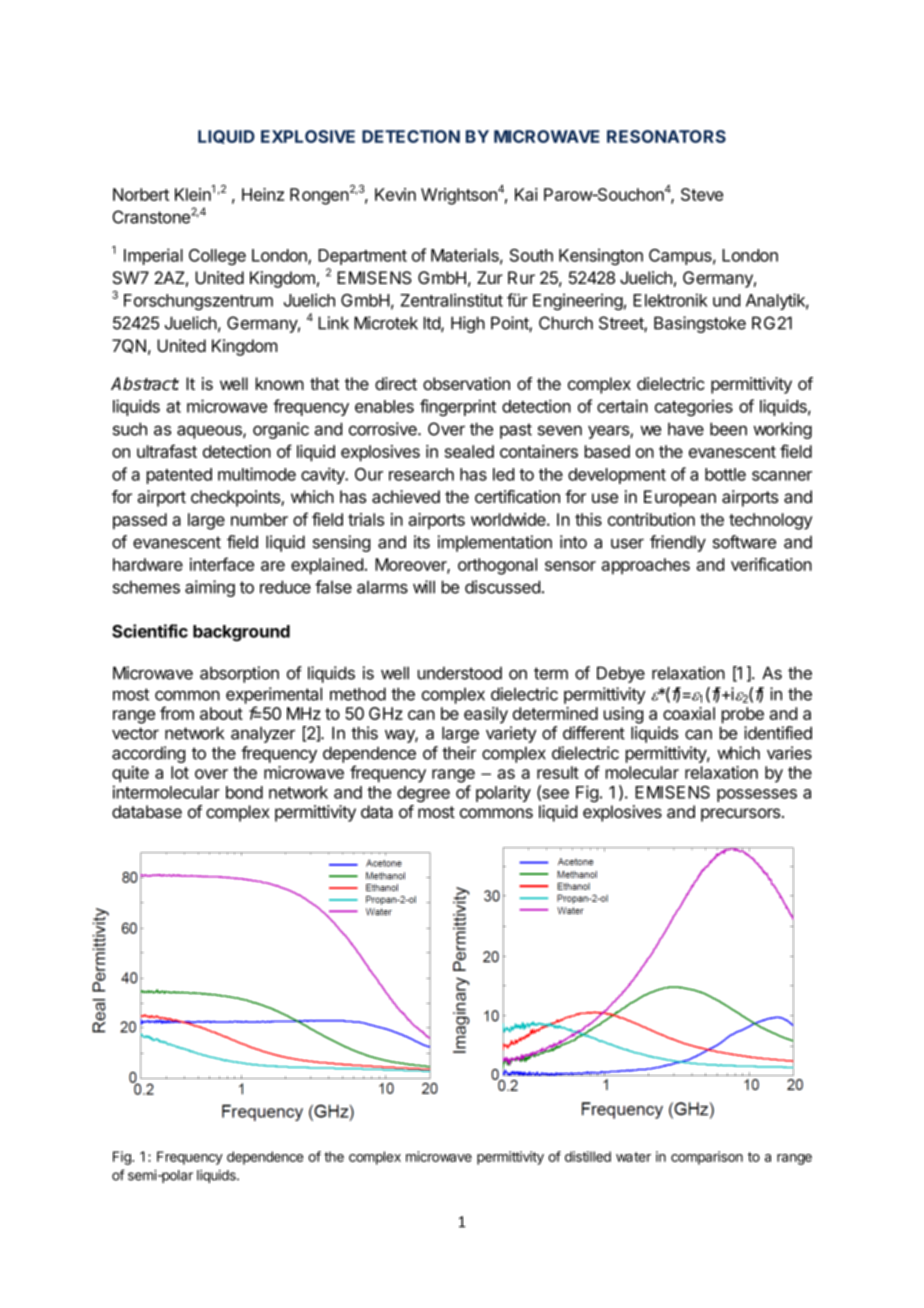  Describe the element at coordinates (460, 673) in the document. I see `understood` at that location.
